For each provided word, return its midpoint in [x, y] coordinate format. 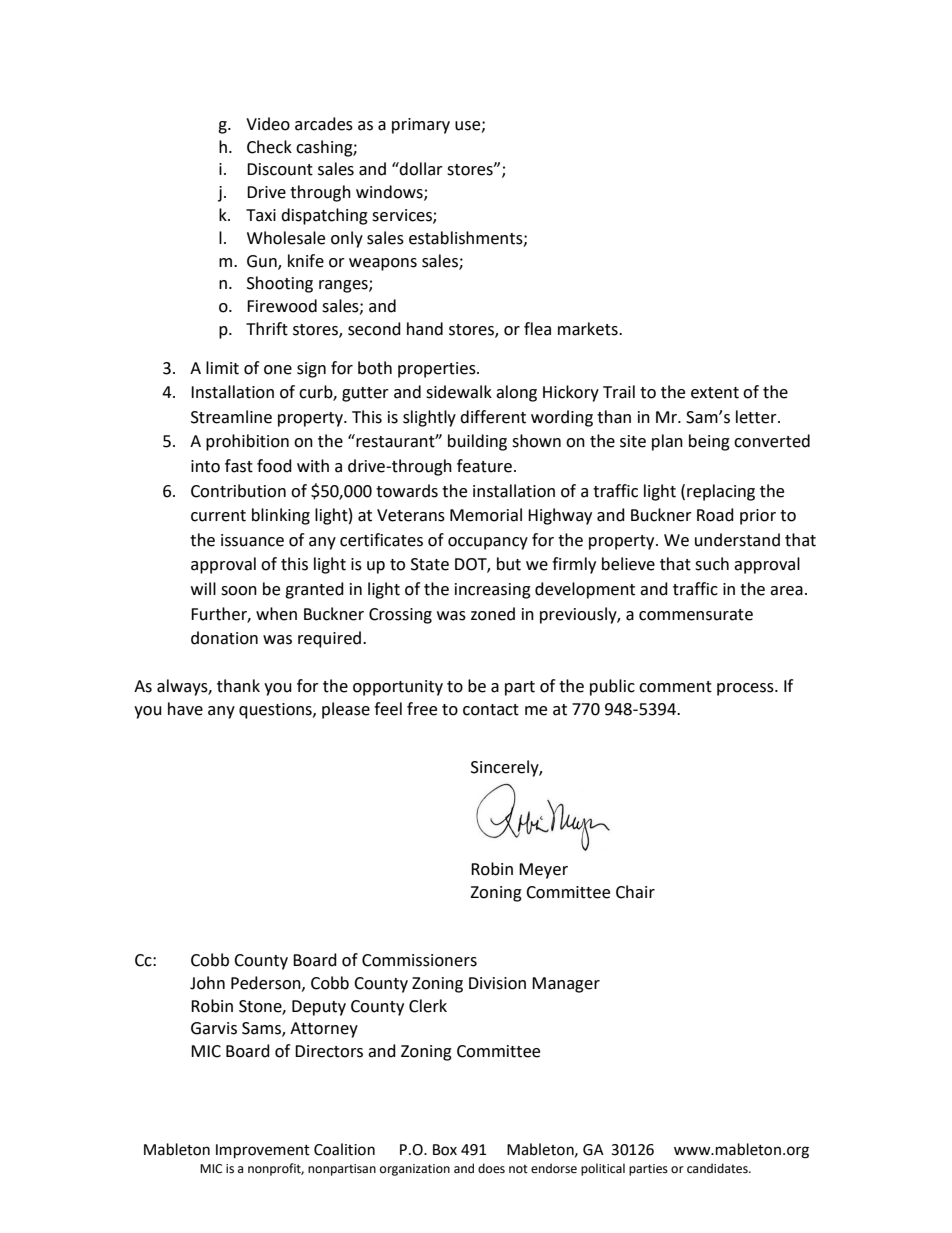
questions [276, 711]
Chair [635, 892]
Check [269, 147]
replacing [721, 492]
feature [484, 466]
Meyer [543, 871]
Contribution [238, 491]
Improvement [263, 1151]
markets [589, 329]
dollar [420, 169]
